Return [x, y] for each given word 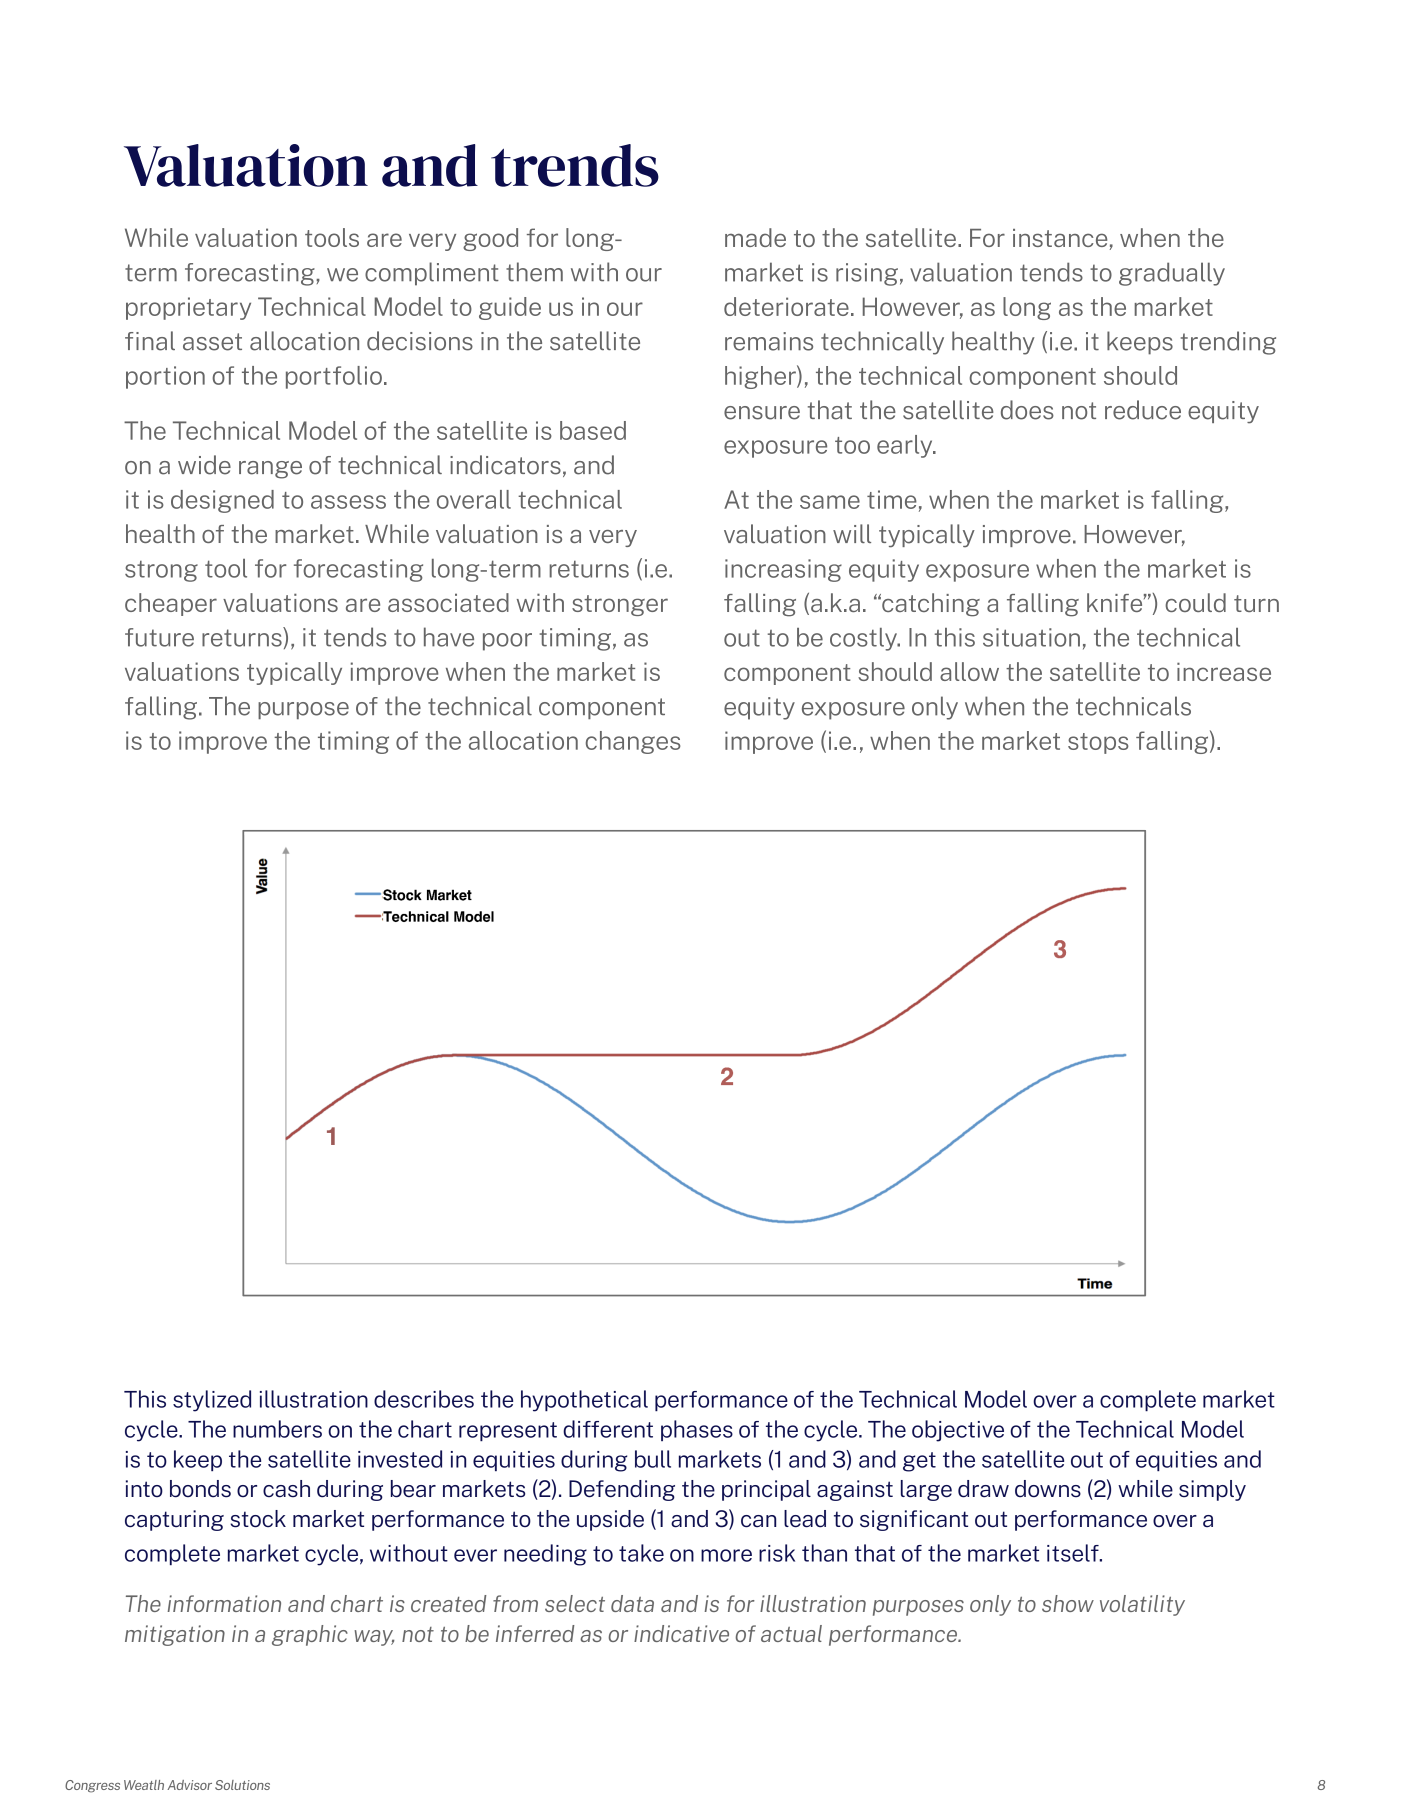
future [159, 637]
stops [1098, 743]
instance [1060, 238]
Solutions [242, 1785]
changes [633, 742]
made [755, 237]
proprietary [188, 308]
